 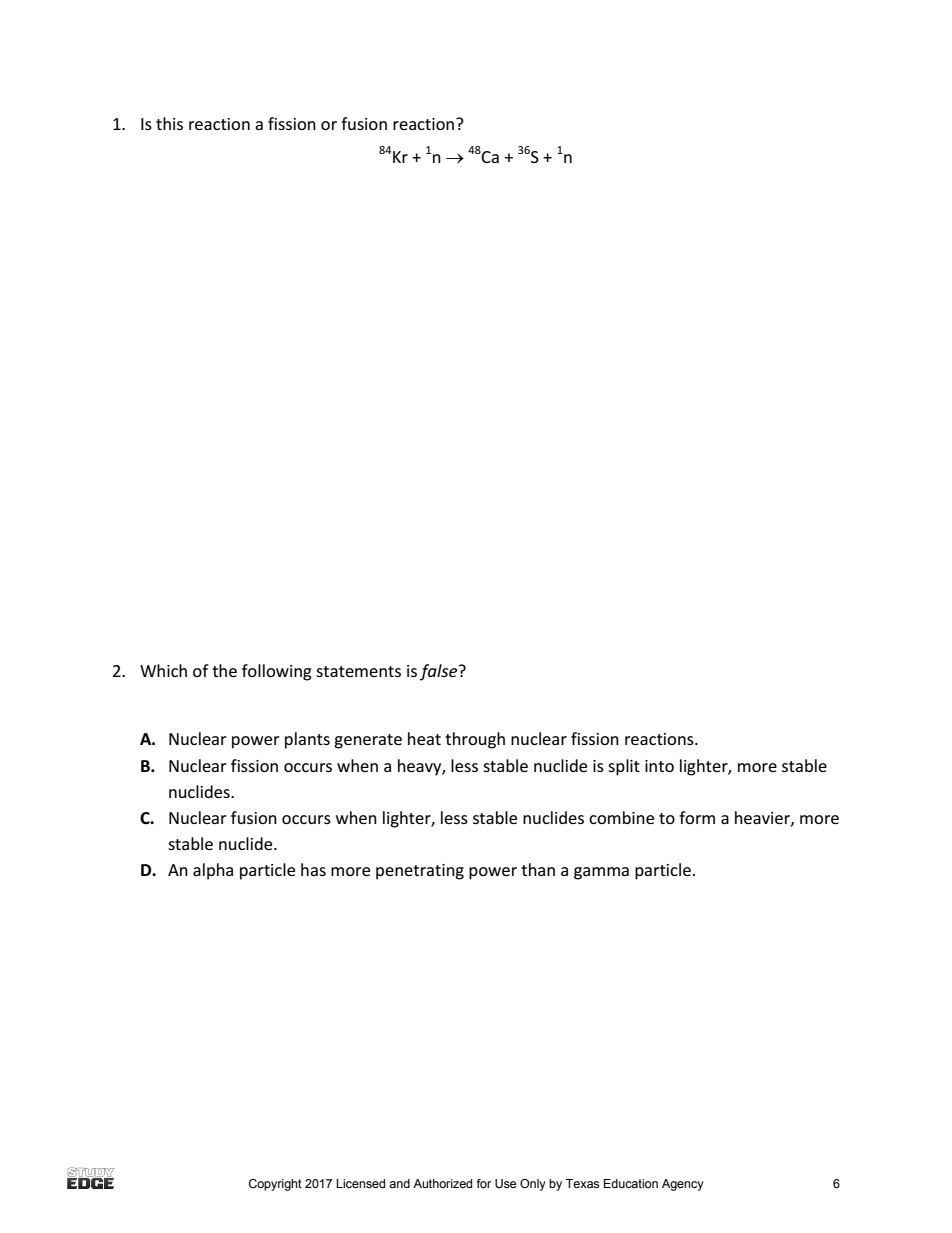 What do you see at coordinates (442, 1183) in the screenshot?
I see `Authorized` at bounding box center [442, 1183].
